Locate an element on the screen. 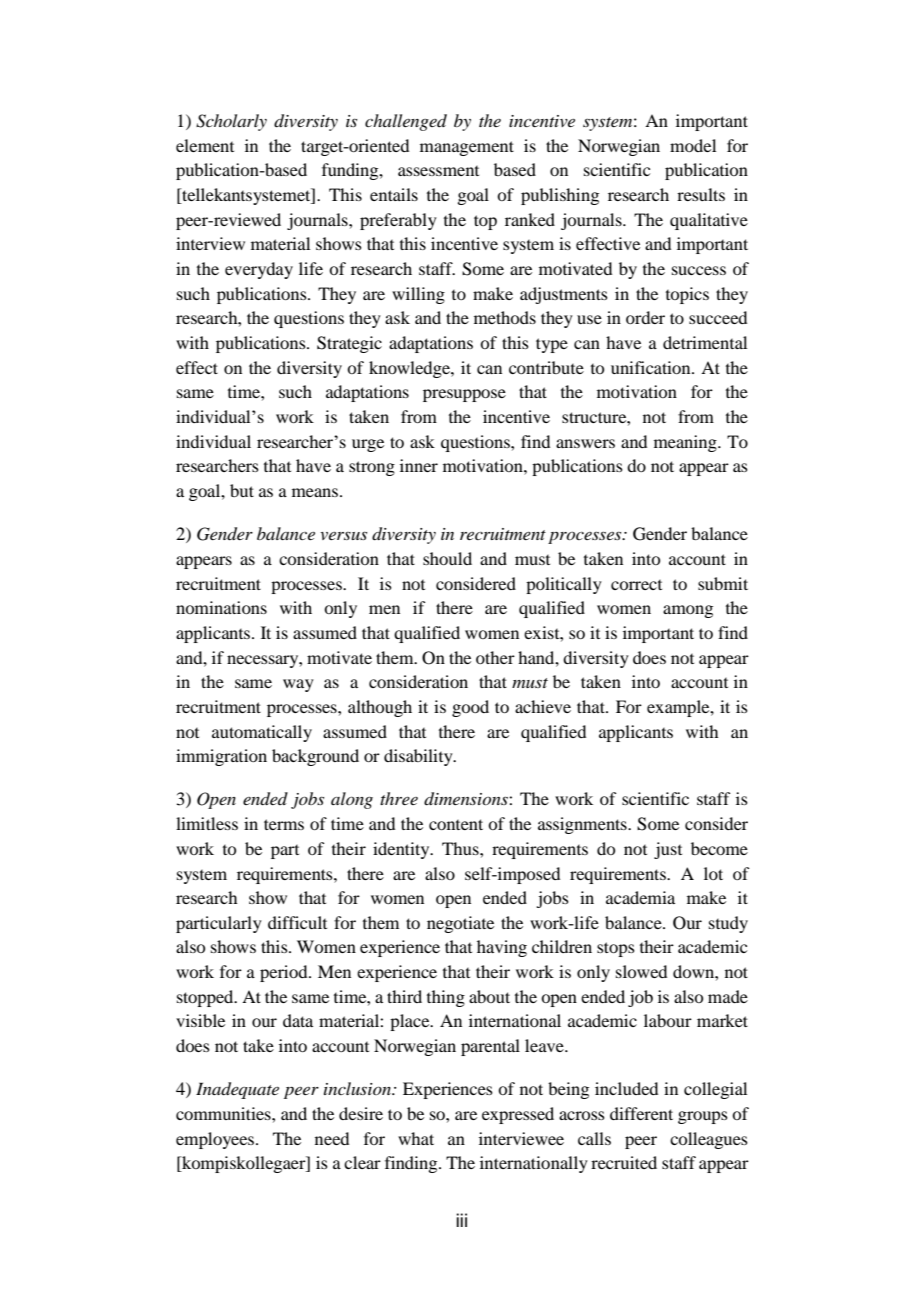 The image size is (924, 1308). model is located at coordinates (693, 145).
